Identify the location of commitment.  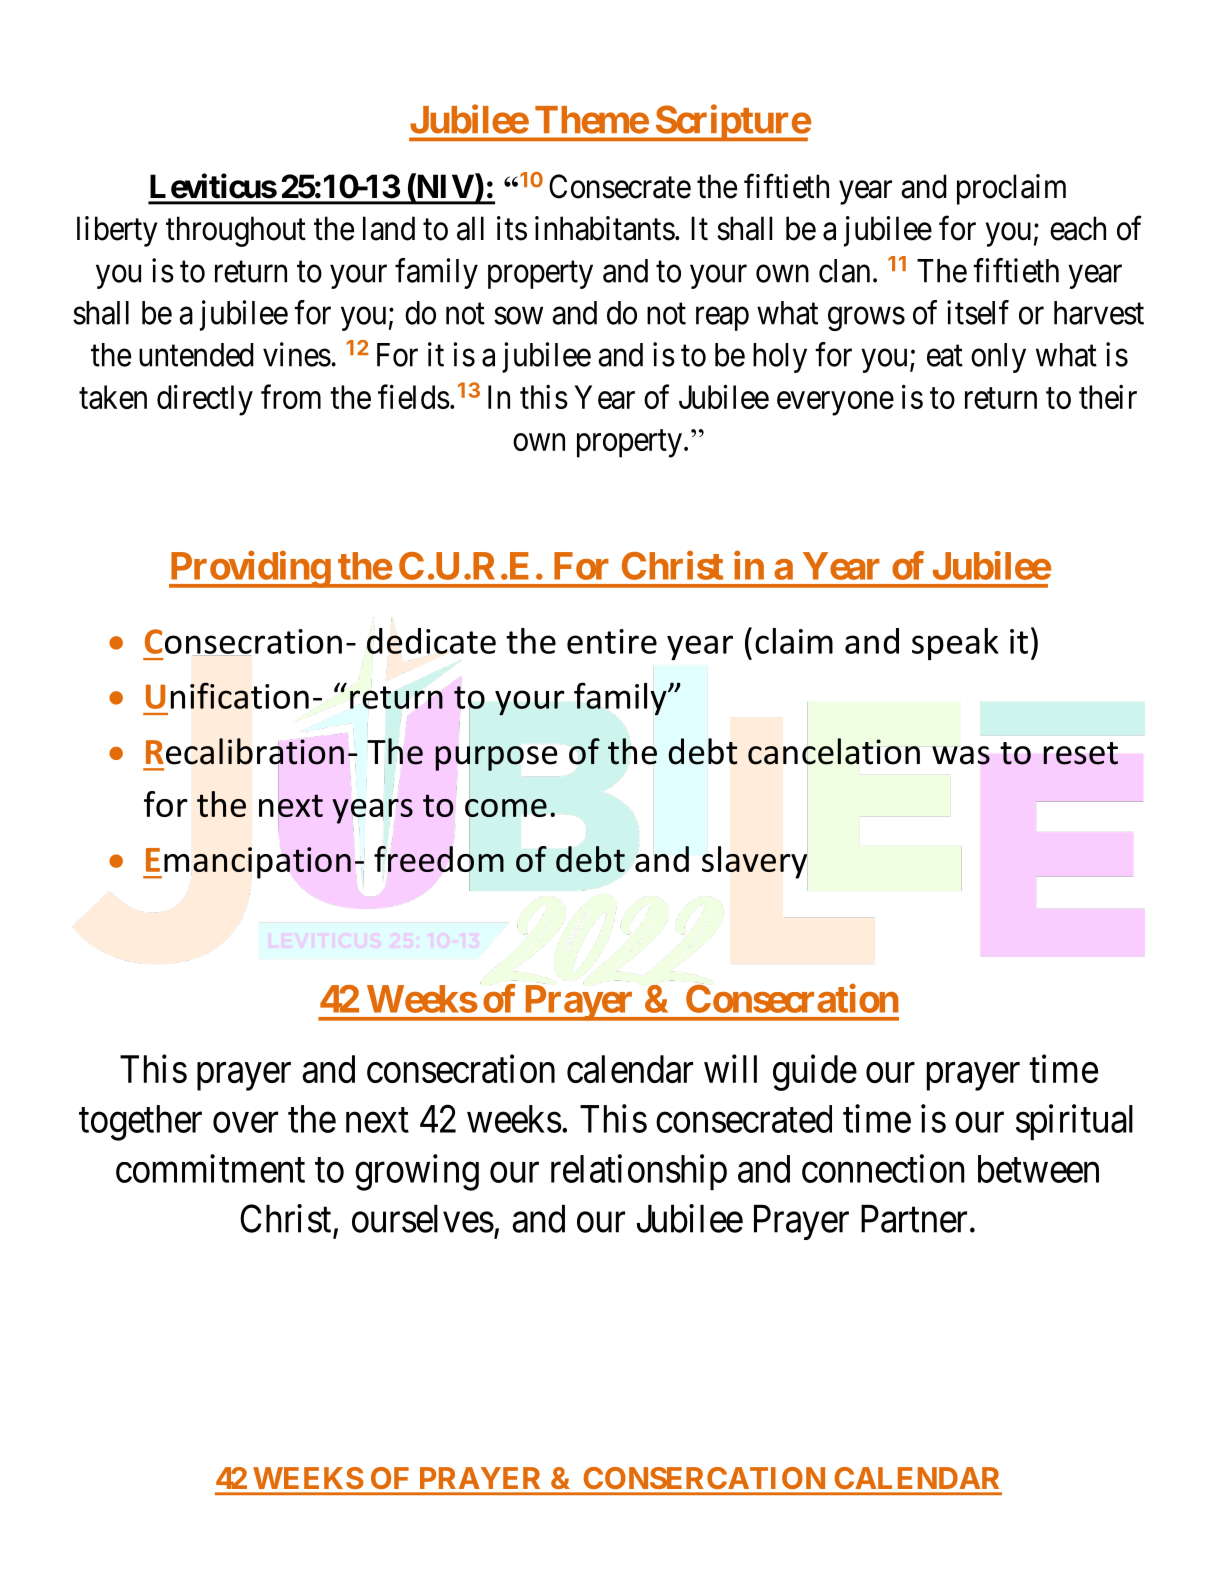
(210, 1168).
